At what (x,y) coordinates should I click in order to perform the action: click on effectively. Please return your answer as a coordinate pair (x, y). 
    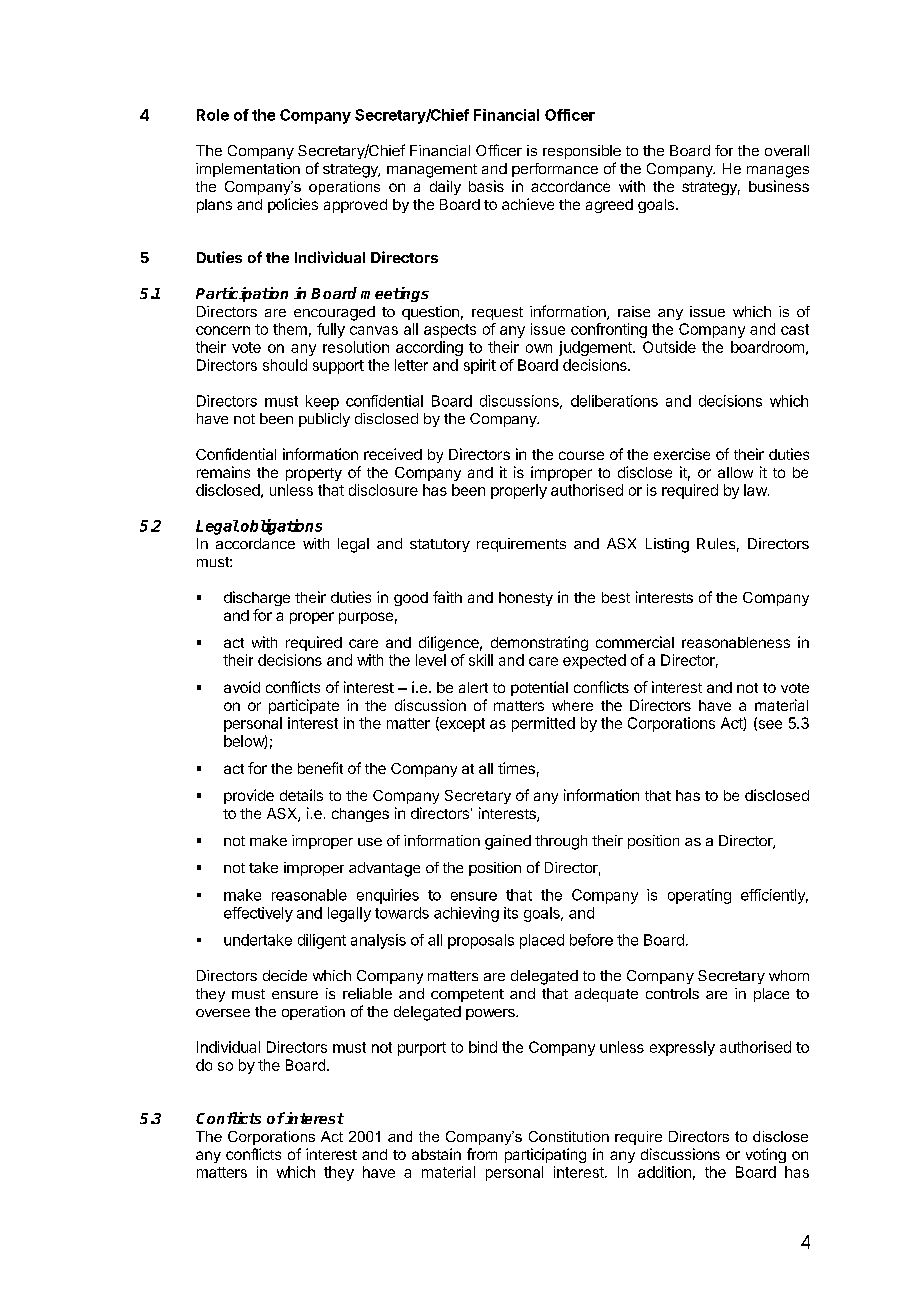
    Looking at the image, I should click on (258, 914).
